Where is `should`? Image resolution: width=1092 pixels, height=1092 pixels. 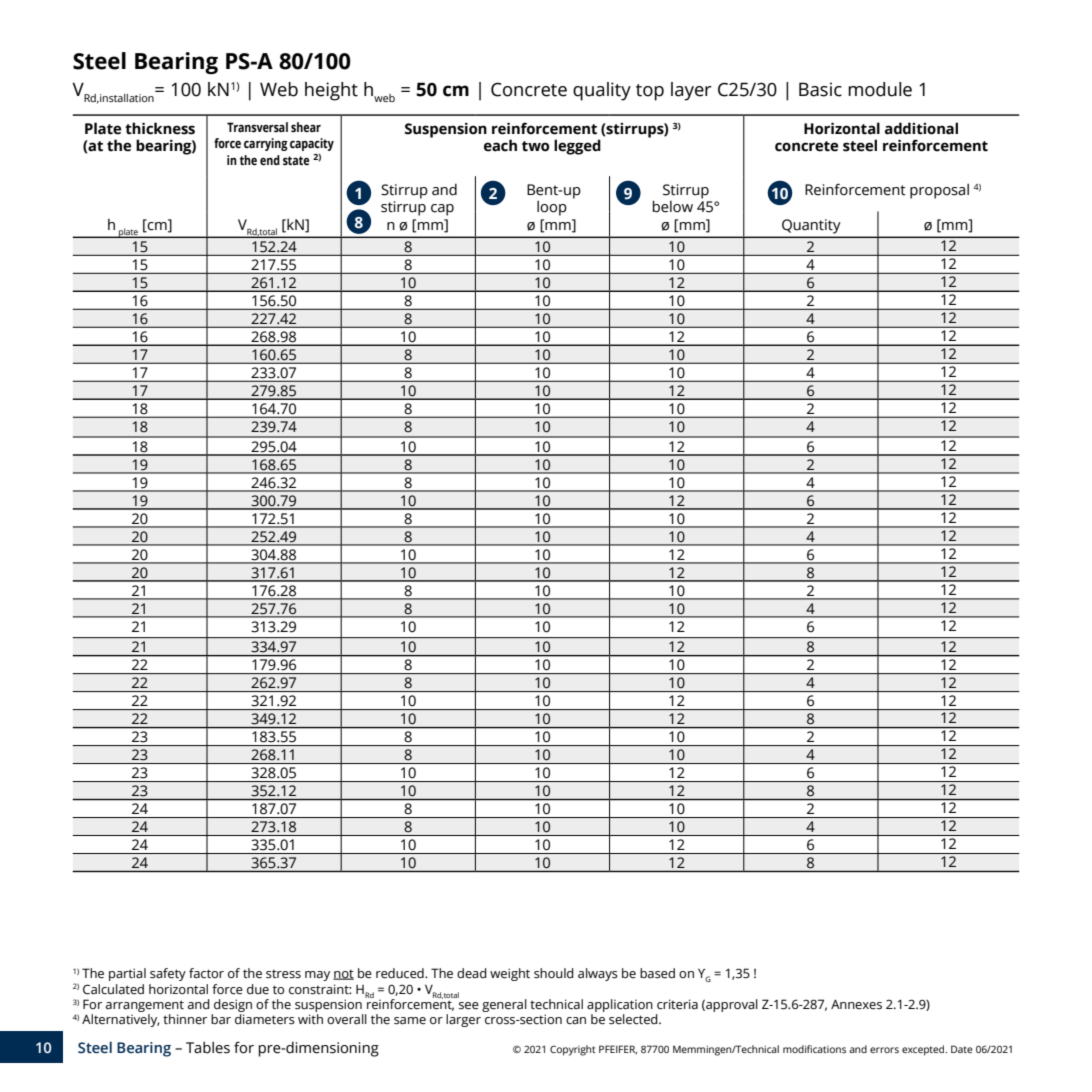
should is located at coordinates (554, 973).
